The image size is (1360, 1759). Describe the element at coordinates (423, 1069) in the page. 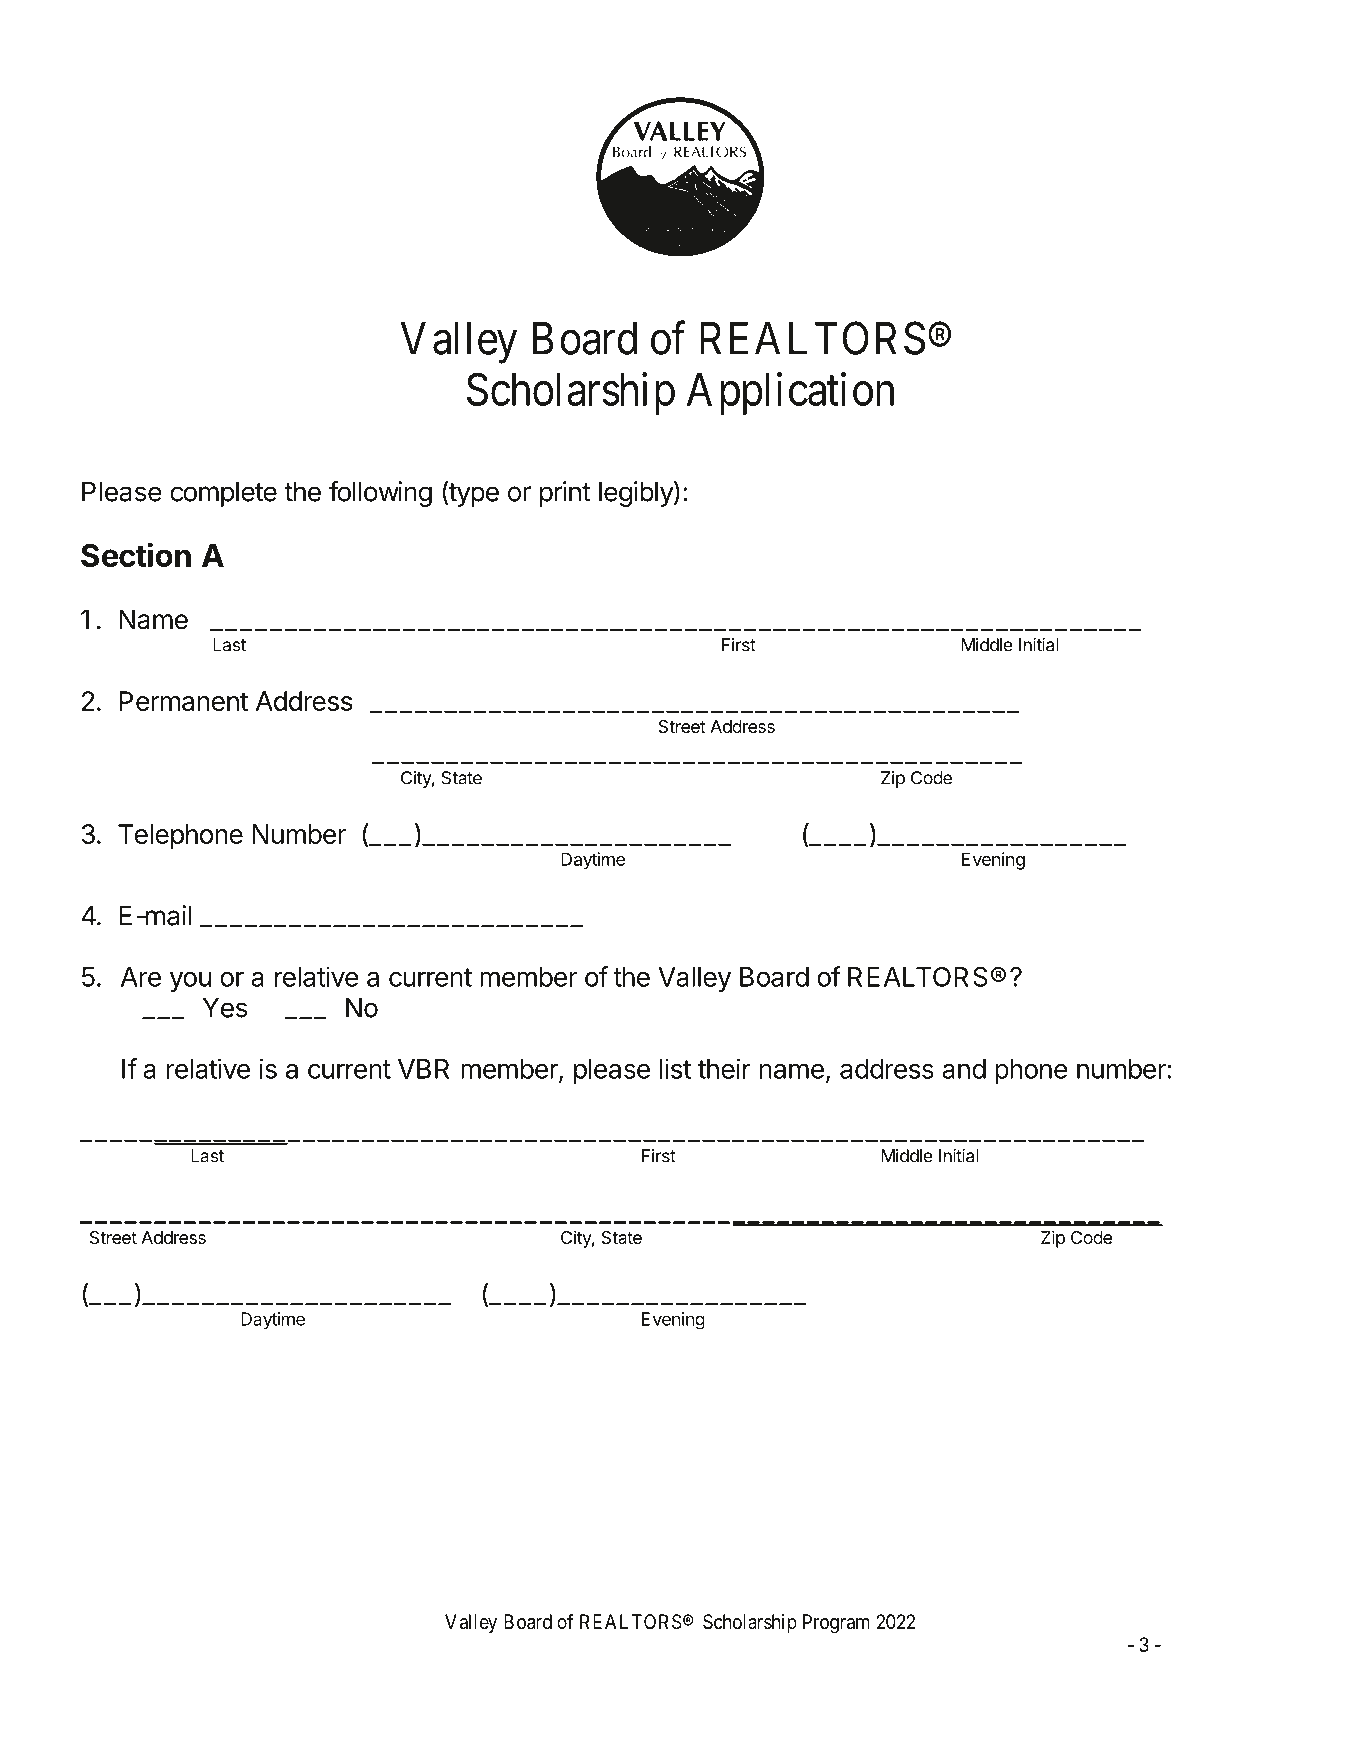

I see `VBR` at that location.
